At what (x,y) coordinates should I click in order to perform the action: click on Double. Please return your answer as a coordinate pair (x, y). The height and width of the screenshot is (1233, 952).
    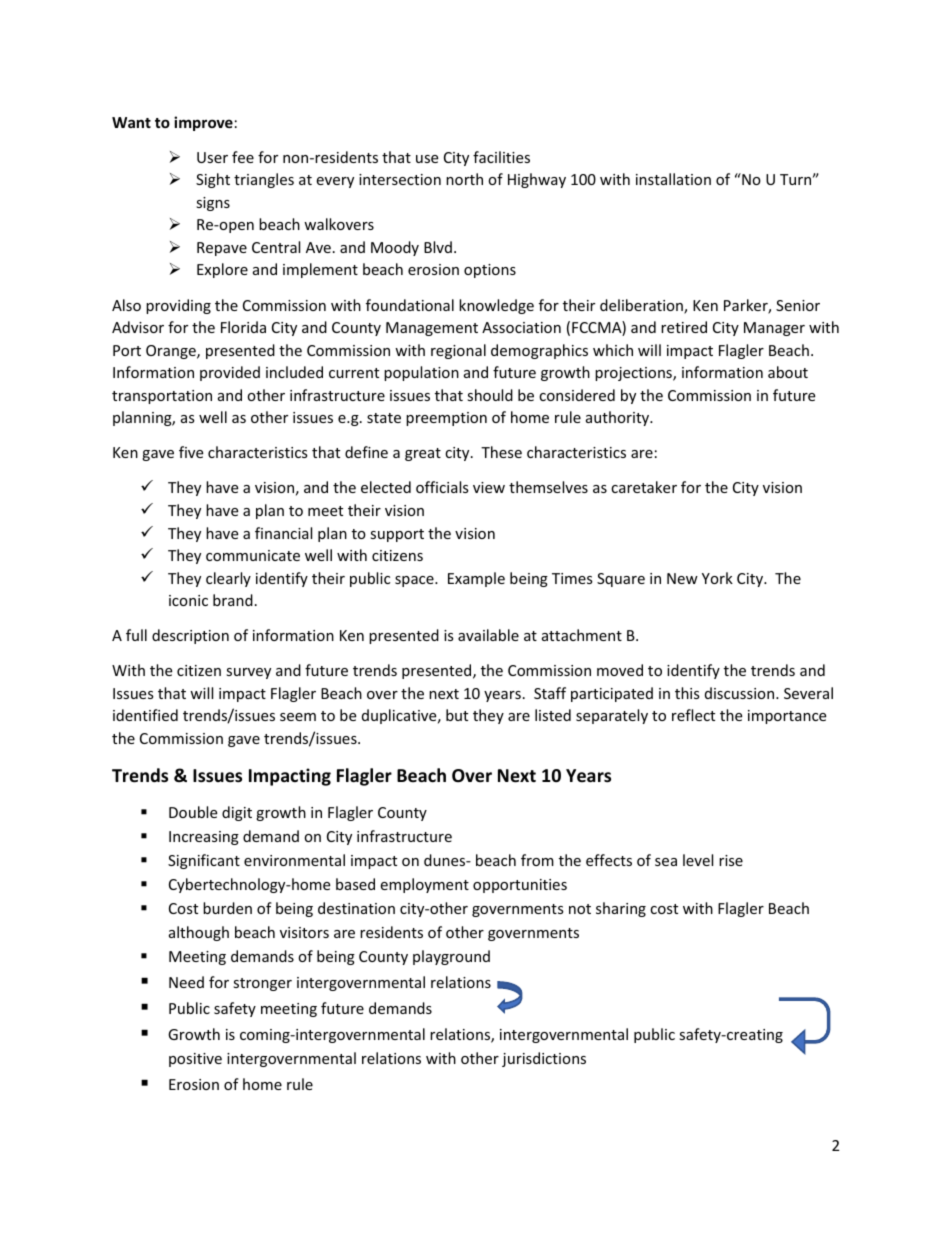
    Looking at the image, I should click on (193, 812).
